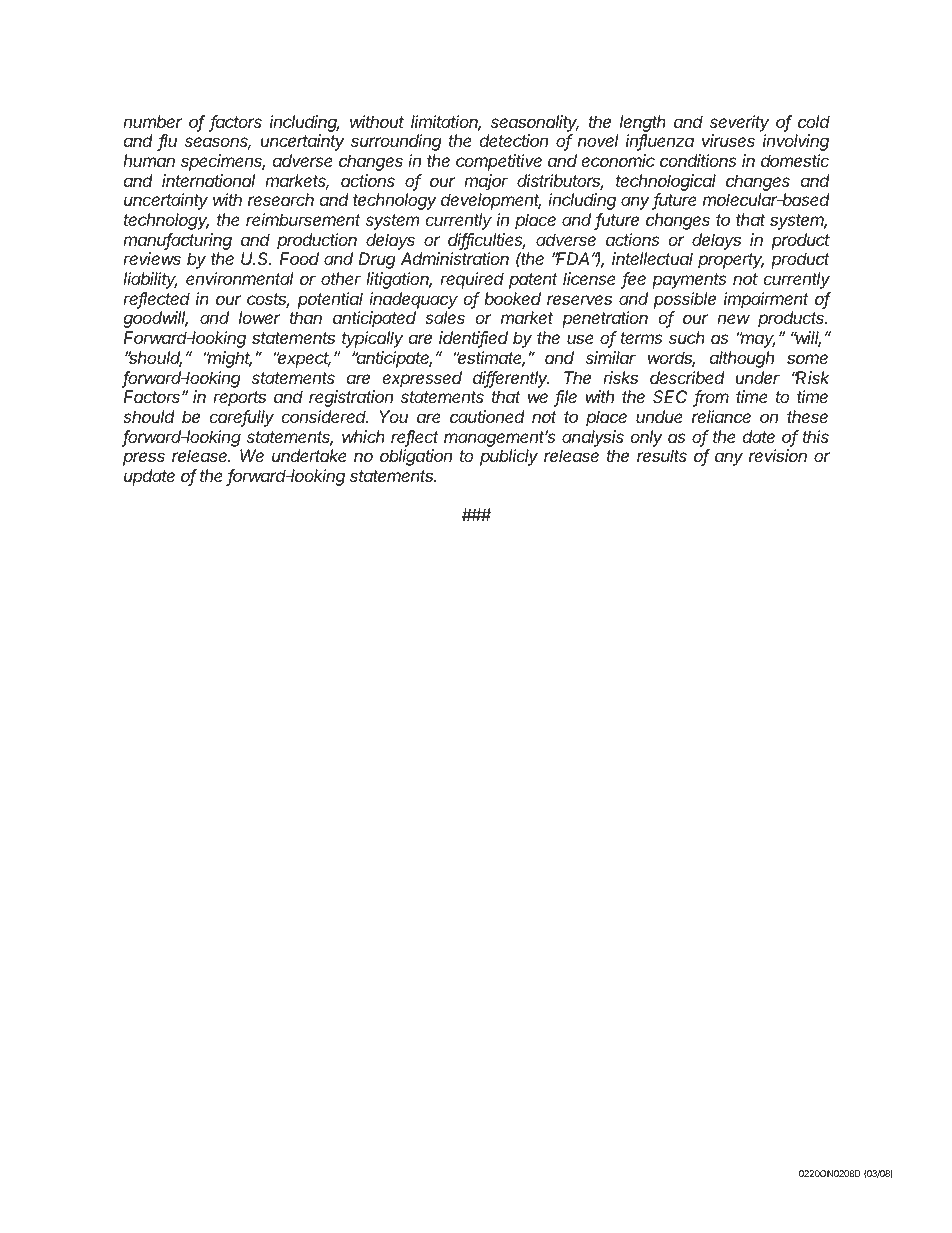 This page has height=1233, width=952. Describe the element at coordinates (281, 199) in the page. I see `research` at that location.
